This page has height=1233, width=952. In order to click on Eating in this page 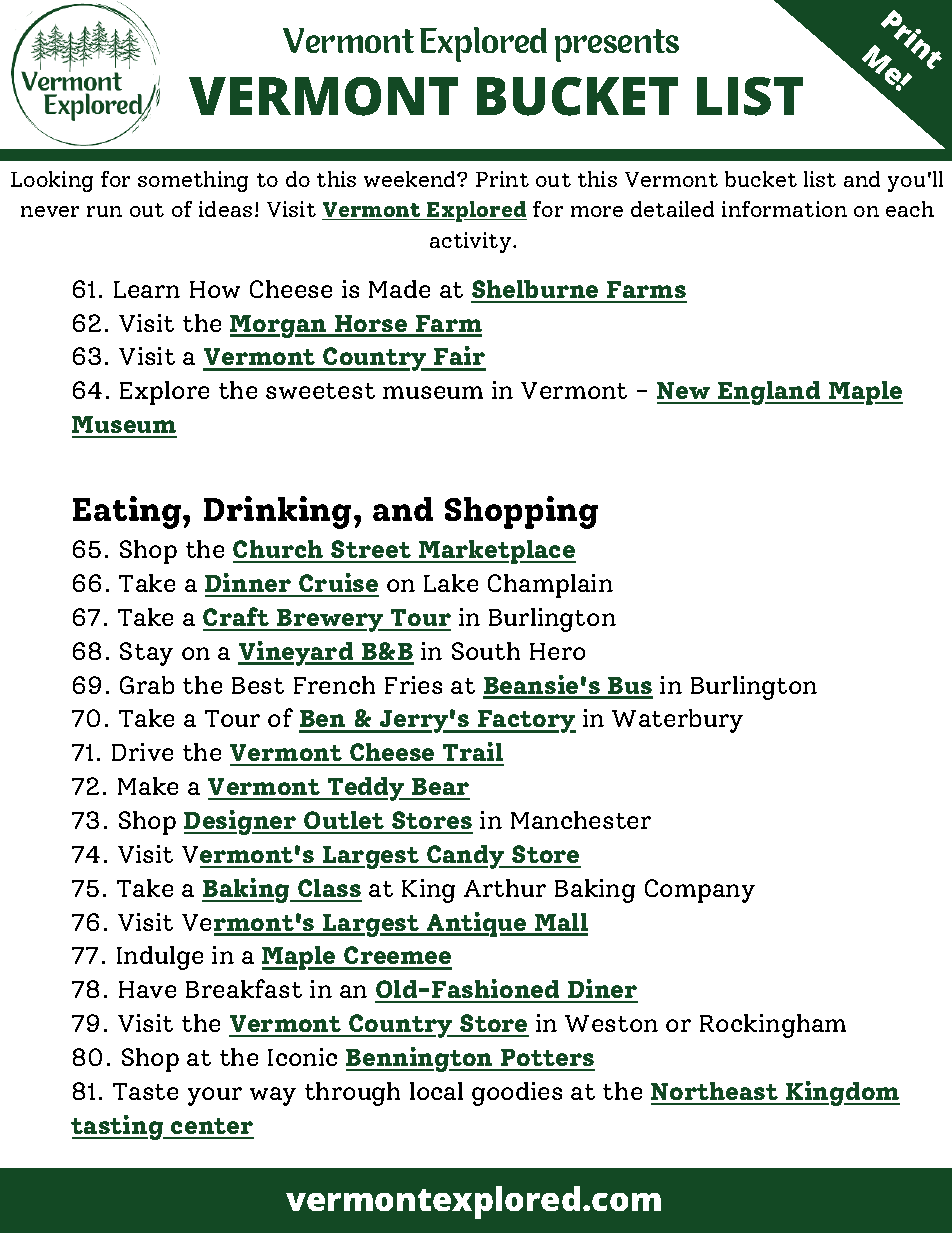, I will do `click(128, 512)`.
